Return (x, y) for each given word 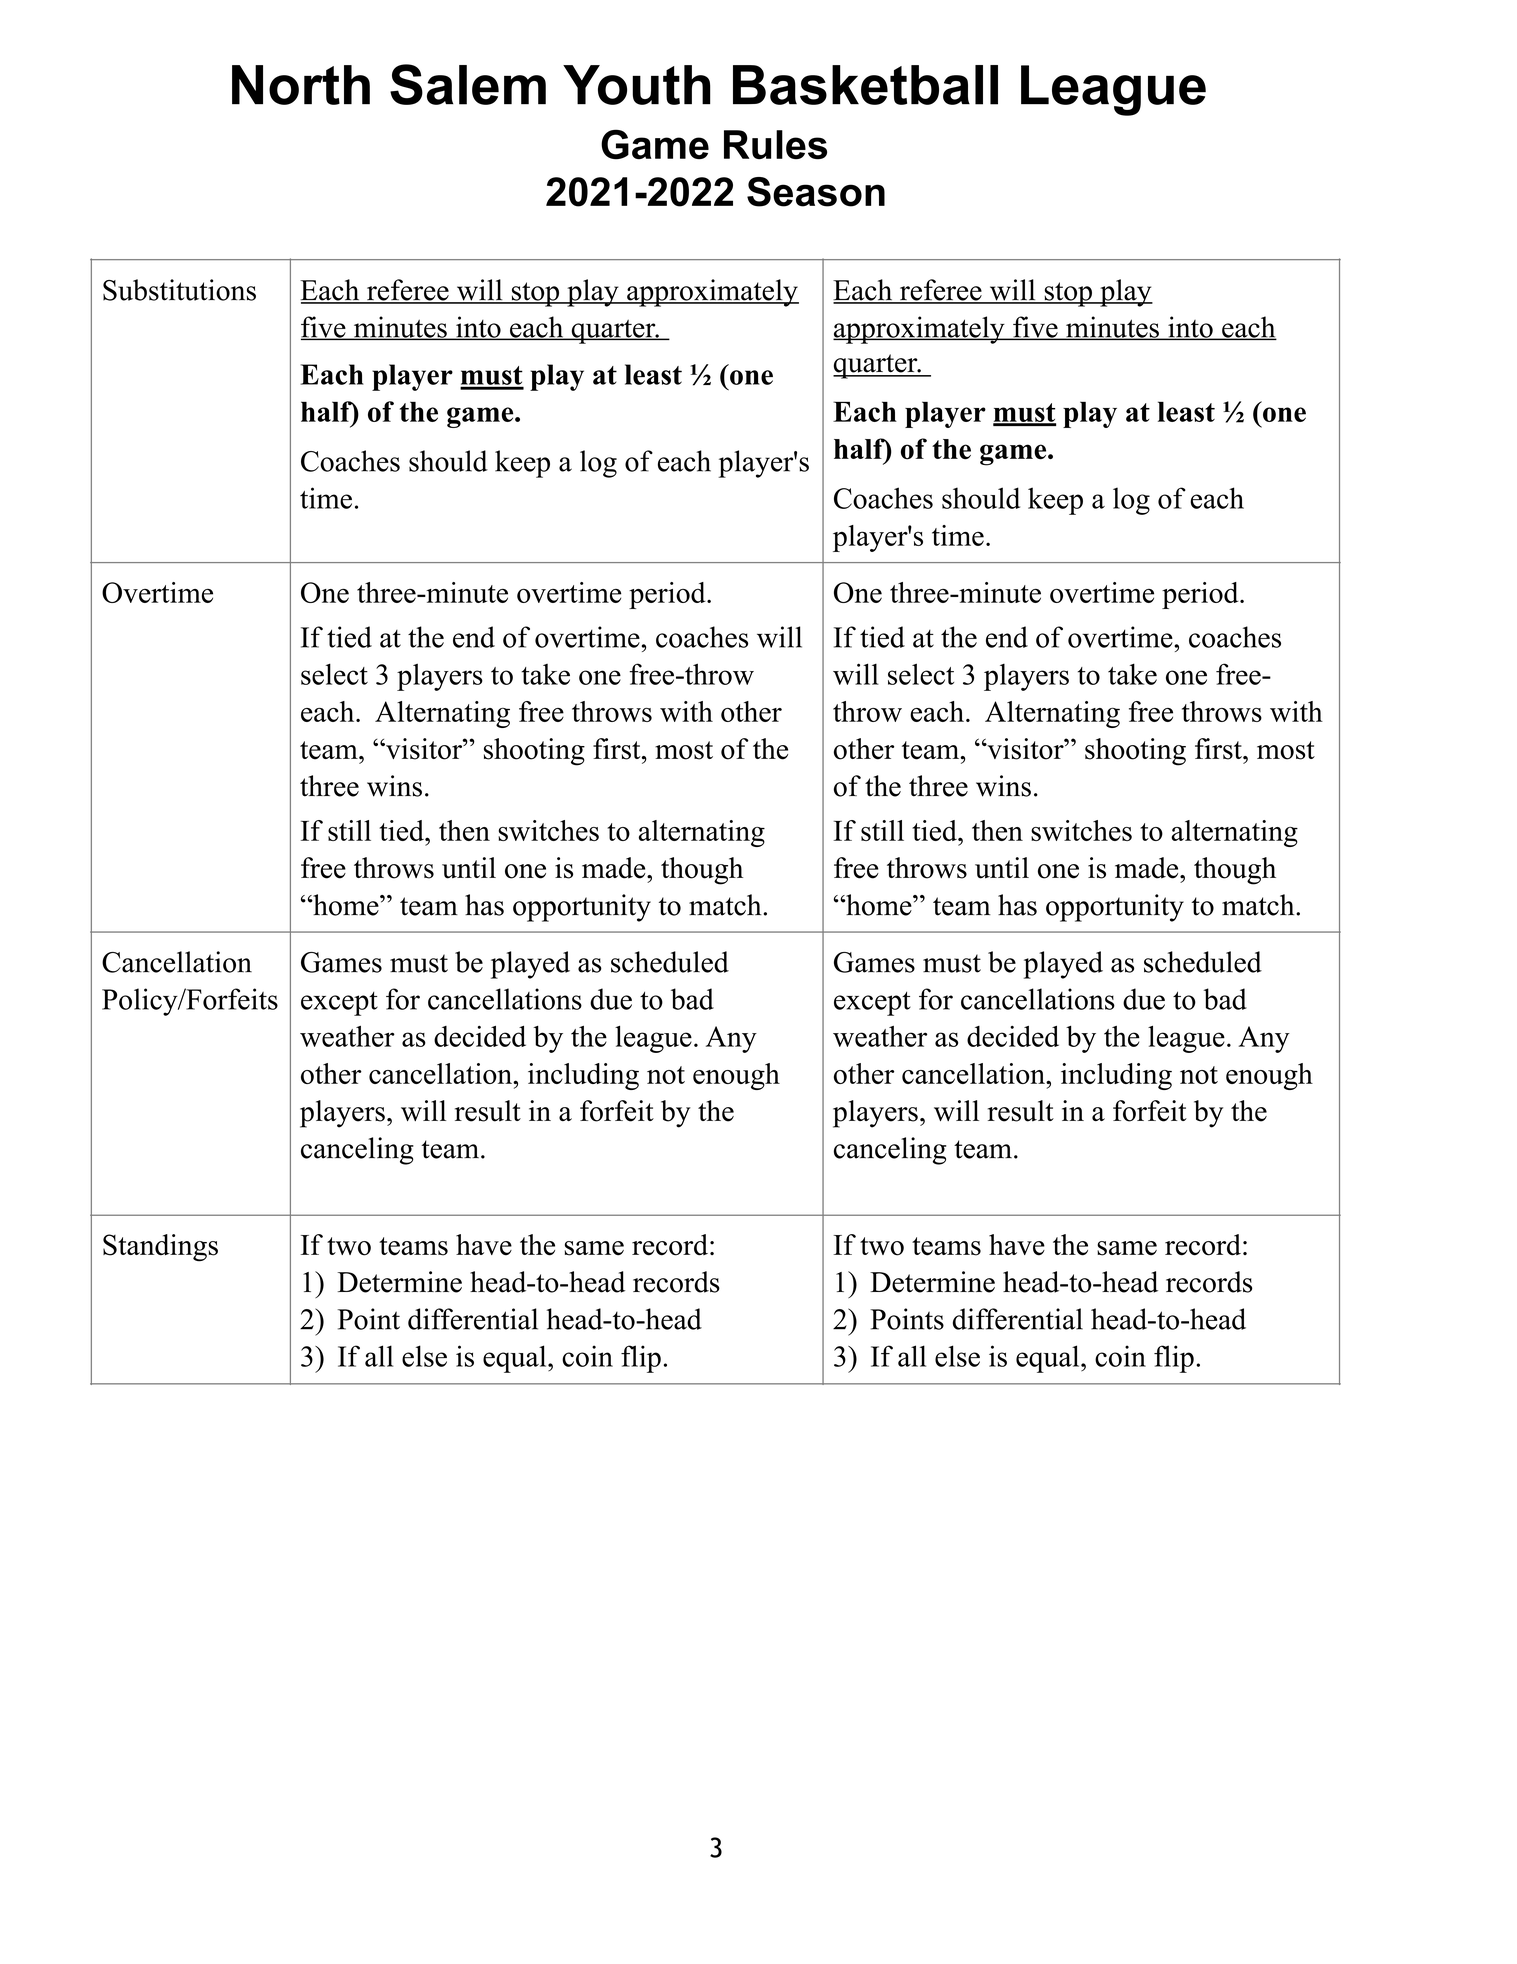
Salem (468, 84)
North (301, 85)
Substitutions (179, 290)
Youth (636, 85)
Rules (775, 145)
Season (816, 192)
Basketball (865, 85)
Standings (160, 1248)
